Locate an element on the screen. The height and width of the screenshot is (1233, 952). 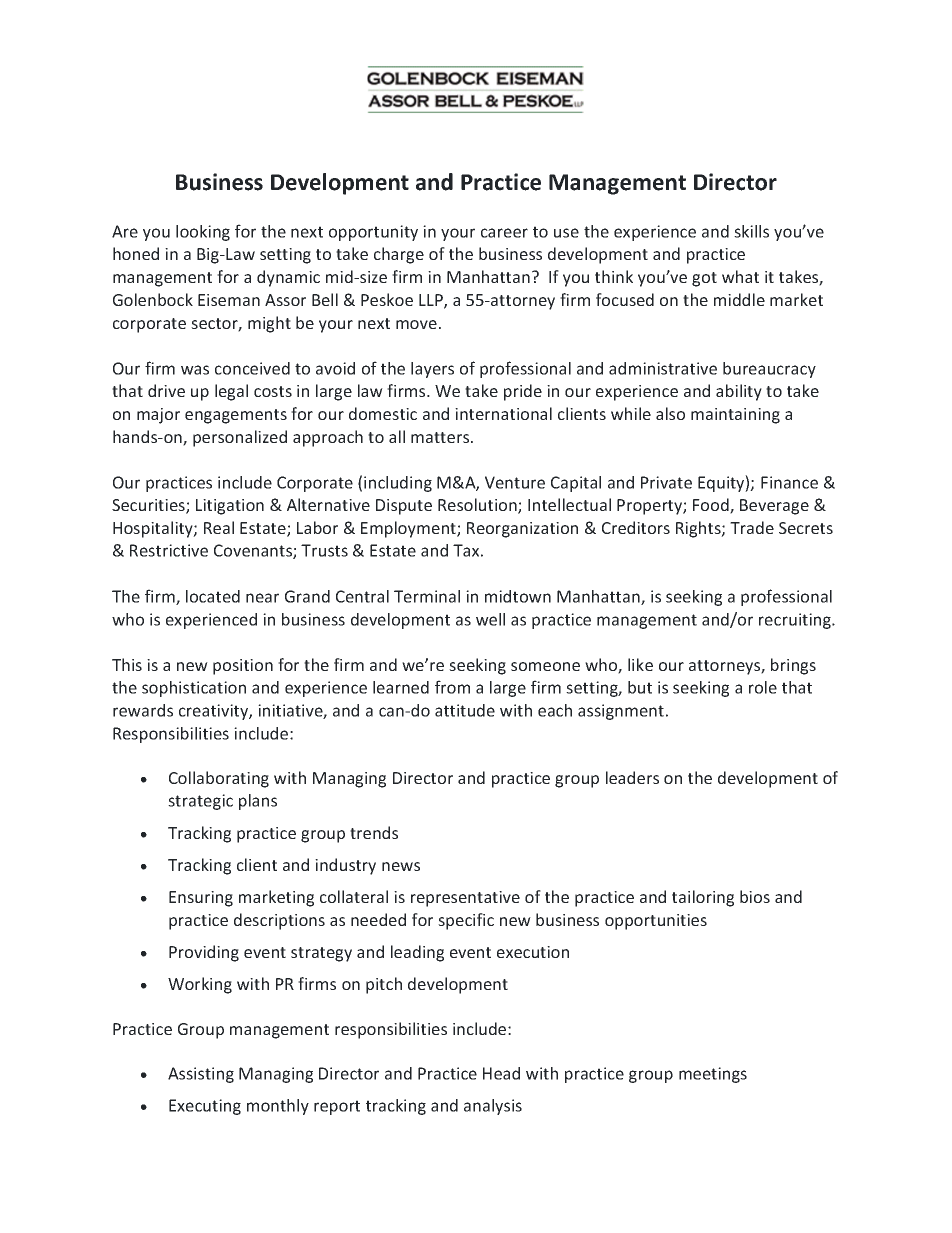
sophistication is located at coordinates (194, 689).
